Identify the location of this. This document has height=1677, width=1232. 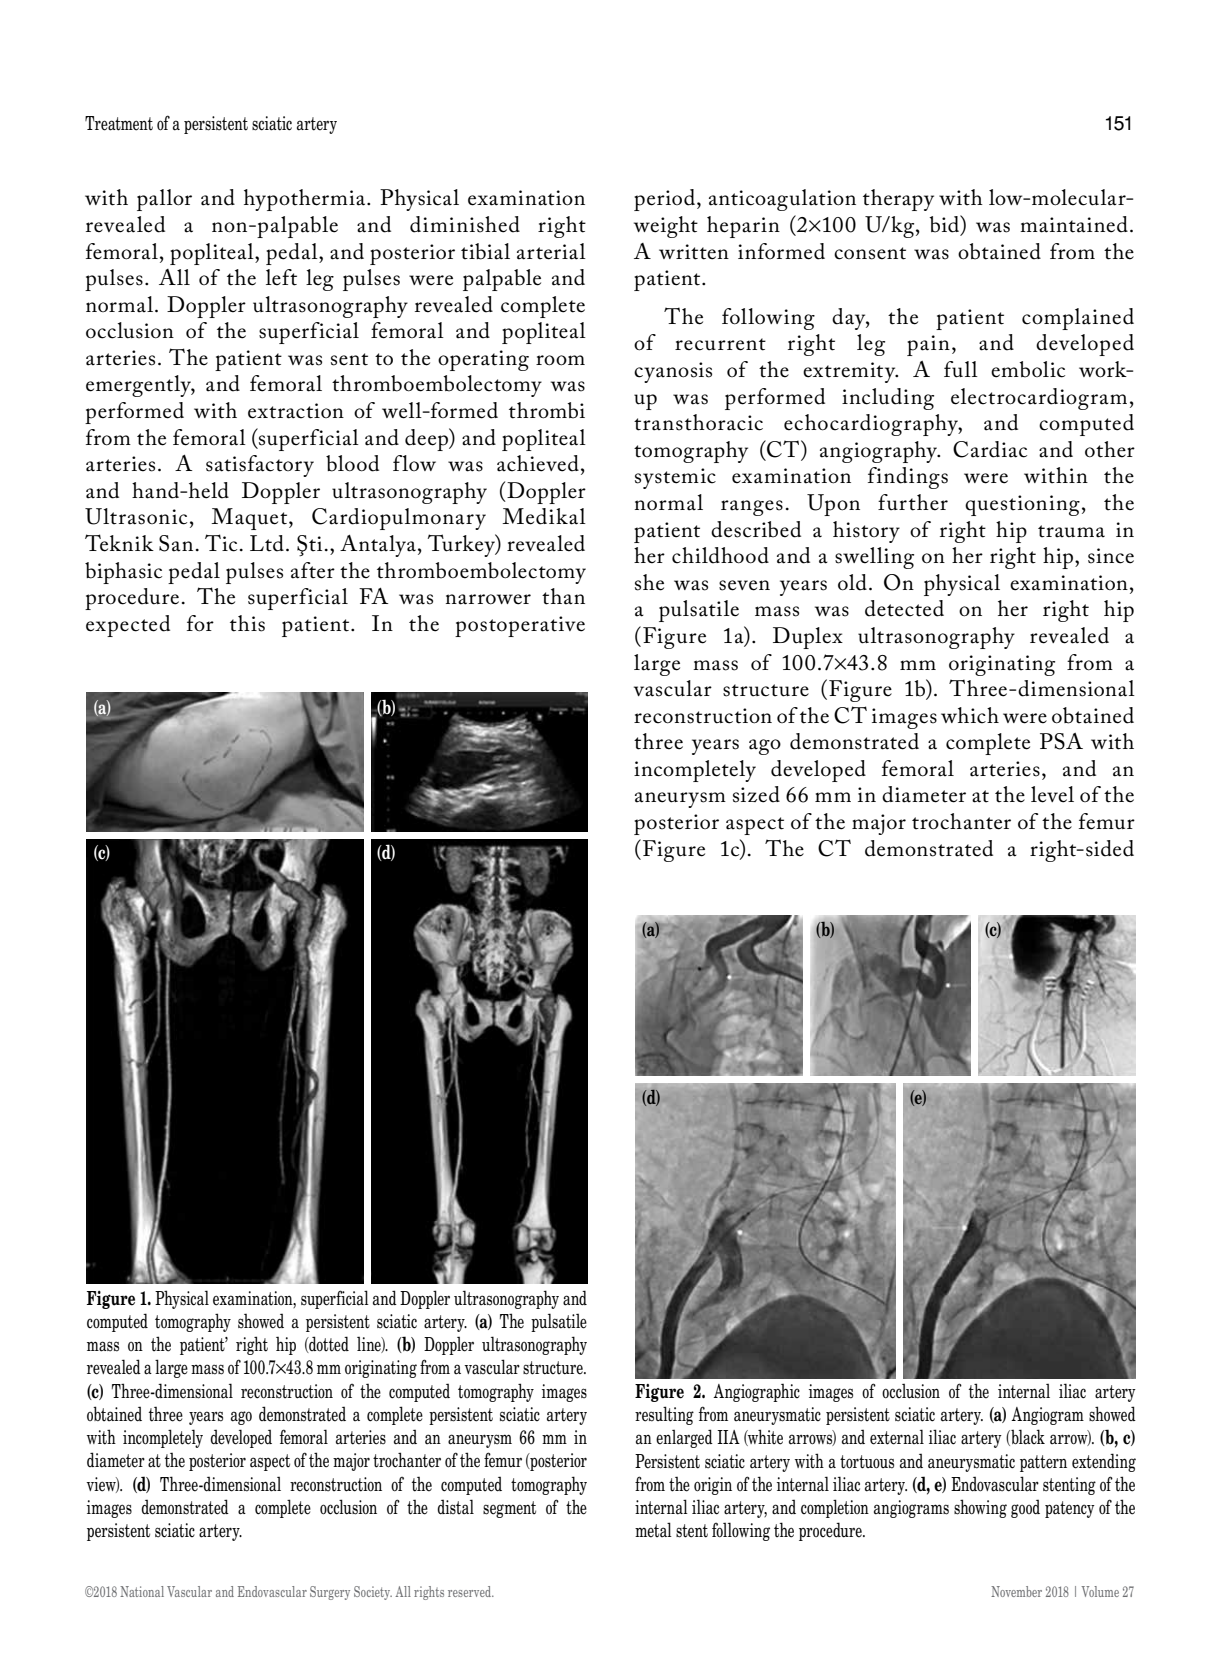
(247, 623).
